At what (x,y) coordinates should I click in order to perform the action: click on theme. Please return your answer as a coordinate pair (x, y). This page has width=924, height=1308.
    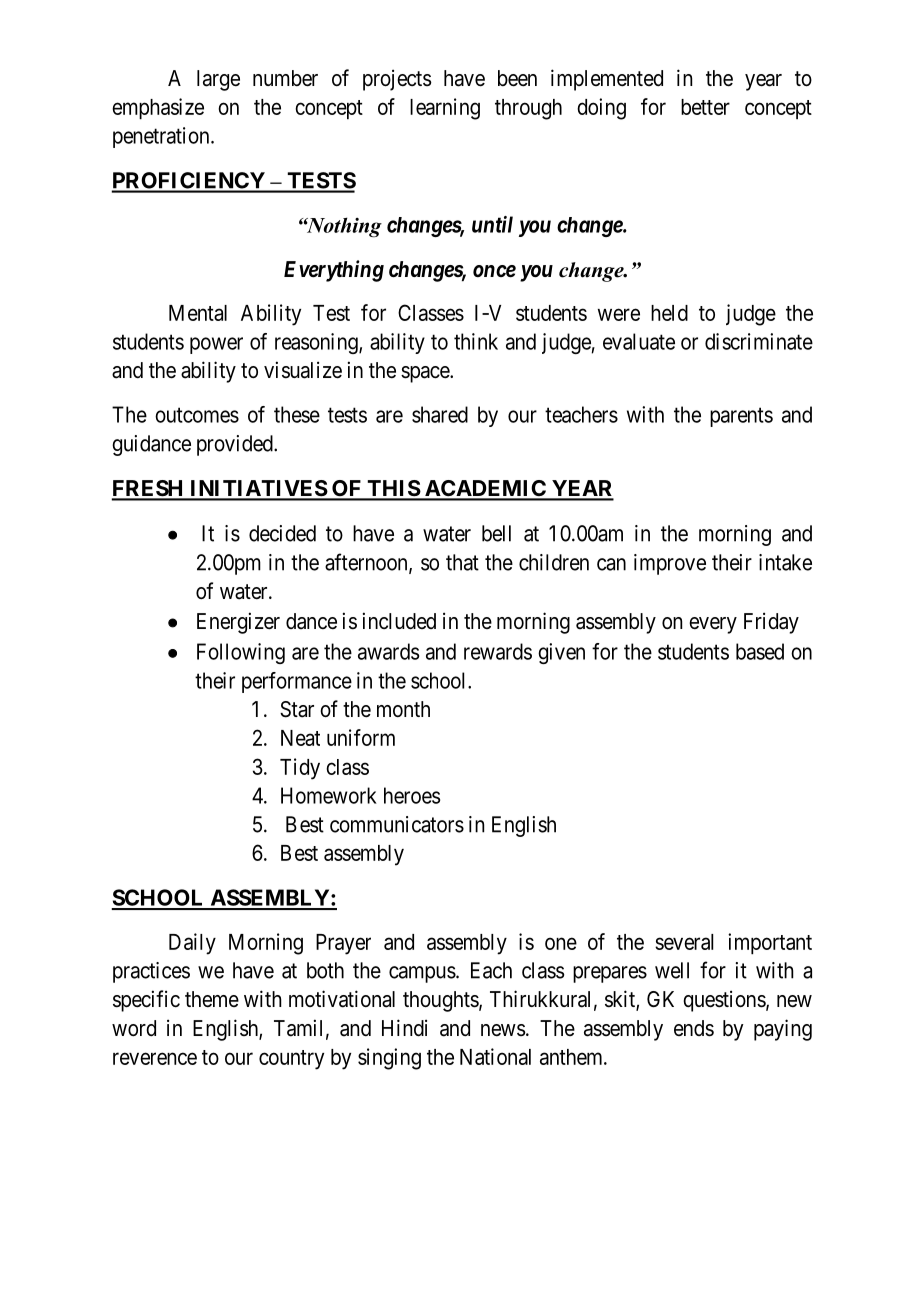
    Looking at the image, I should click on (212, 999).
